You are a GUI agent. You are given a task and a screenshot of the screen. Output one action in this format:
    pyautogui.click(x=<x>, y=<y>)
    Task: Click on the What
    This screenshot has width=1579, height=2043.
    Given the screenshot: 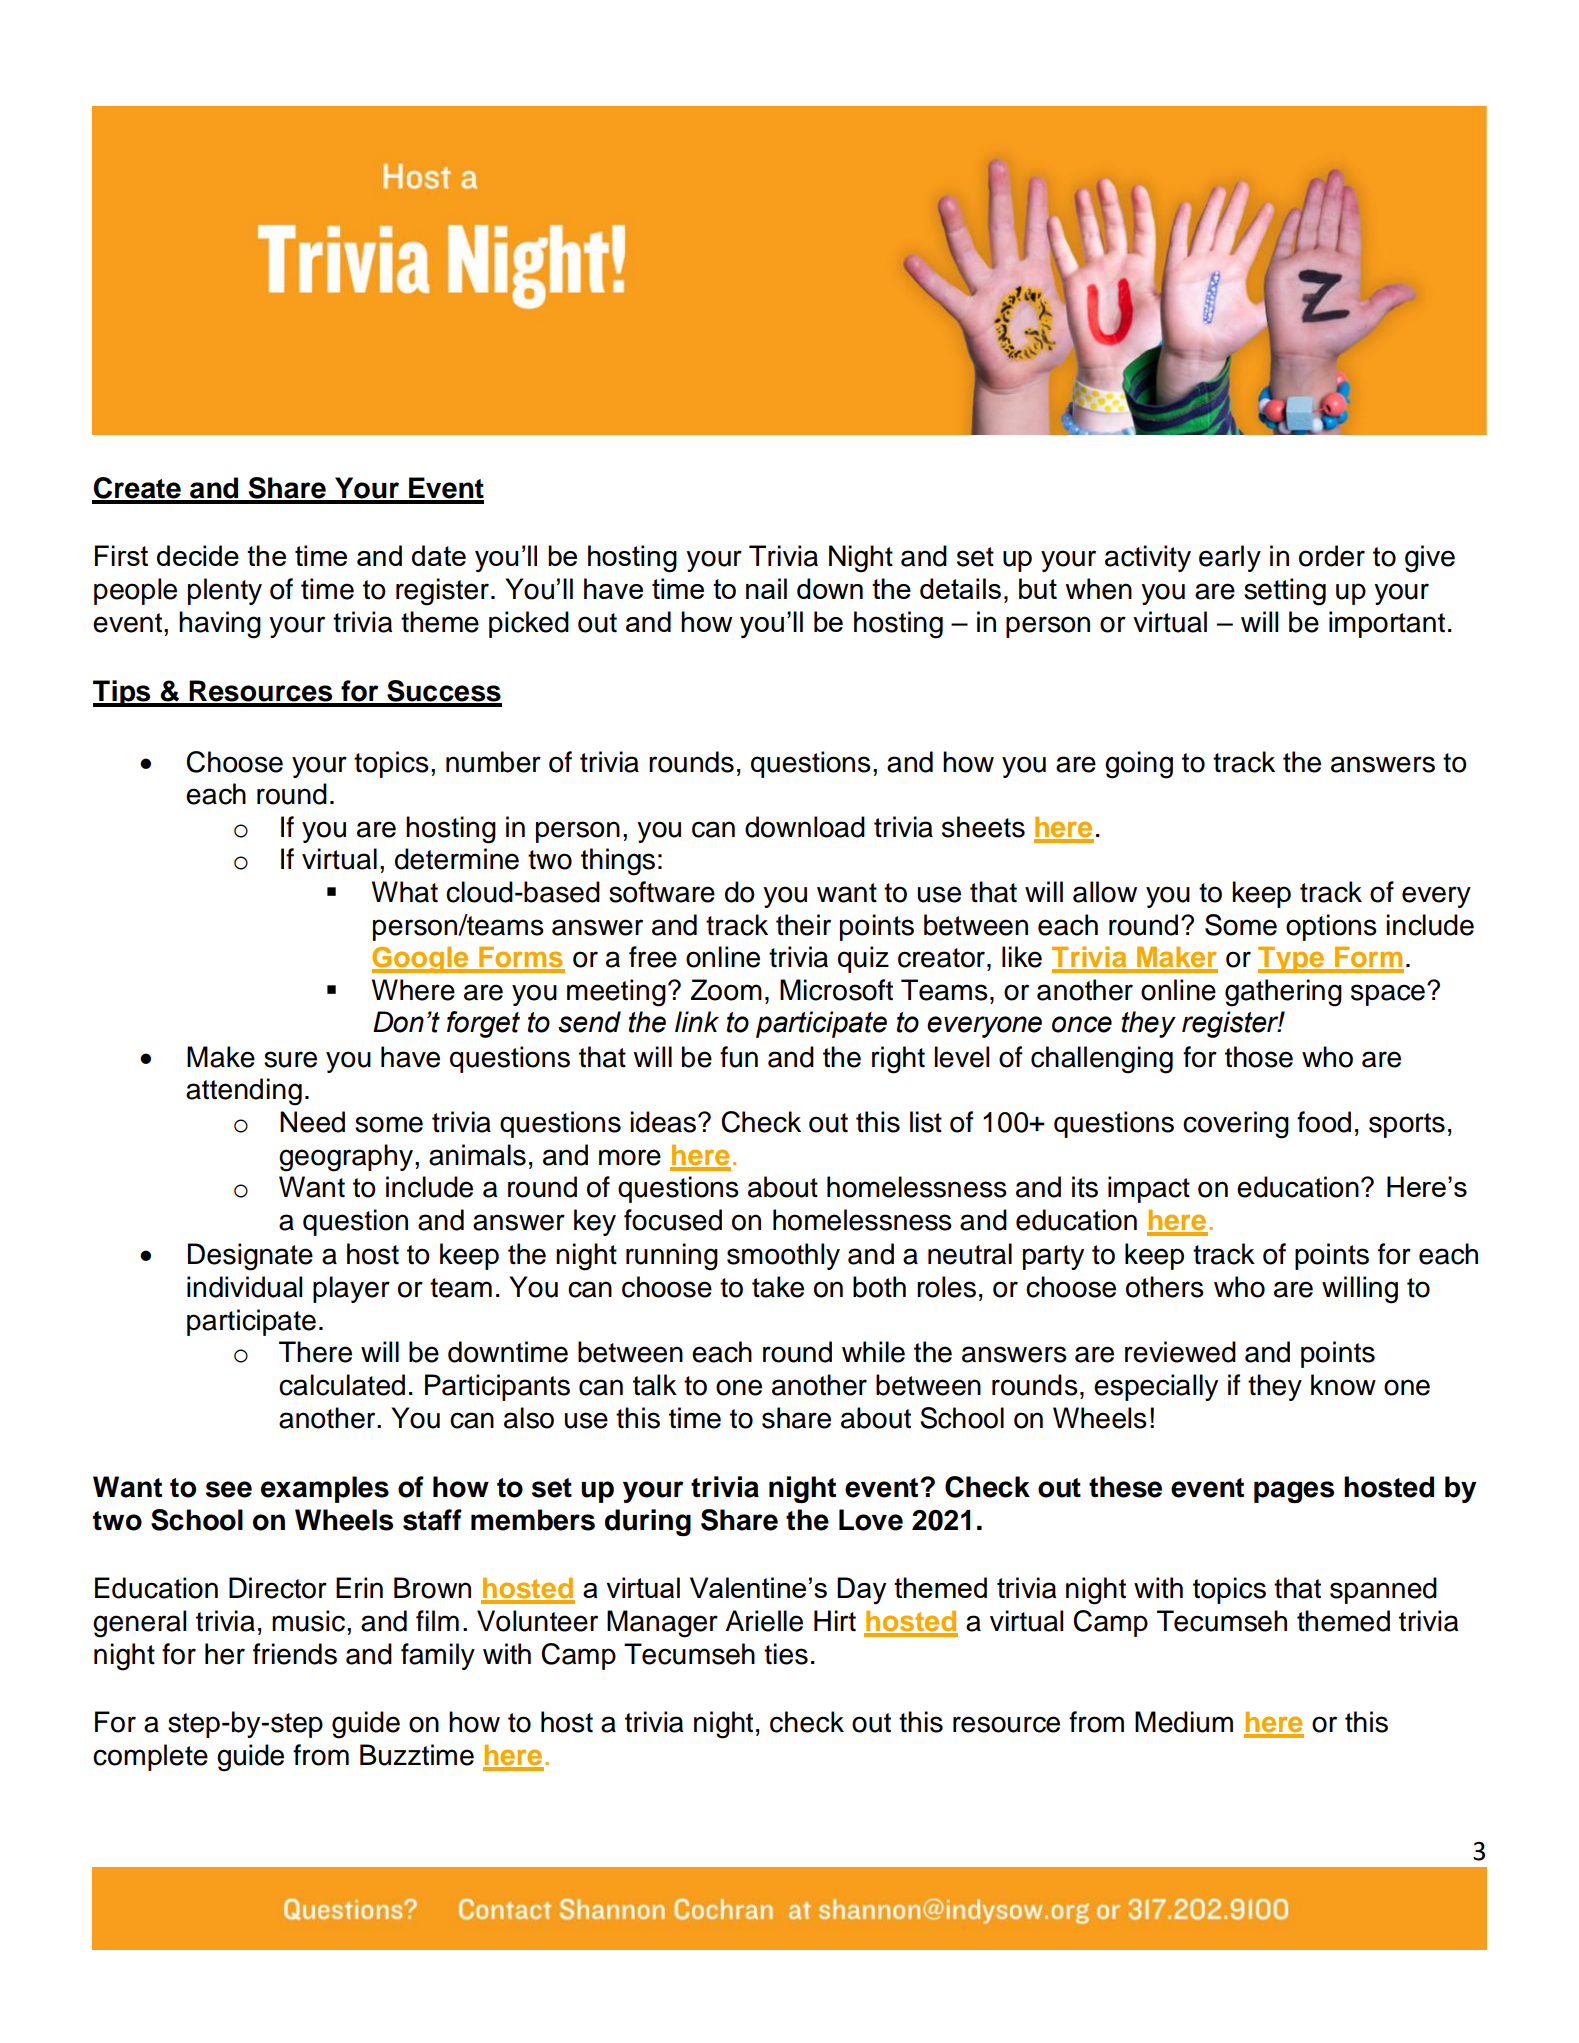 What is the action you would take?
    pyautogui.click(x=405, y=892)
